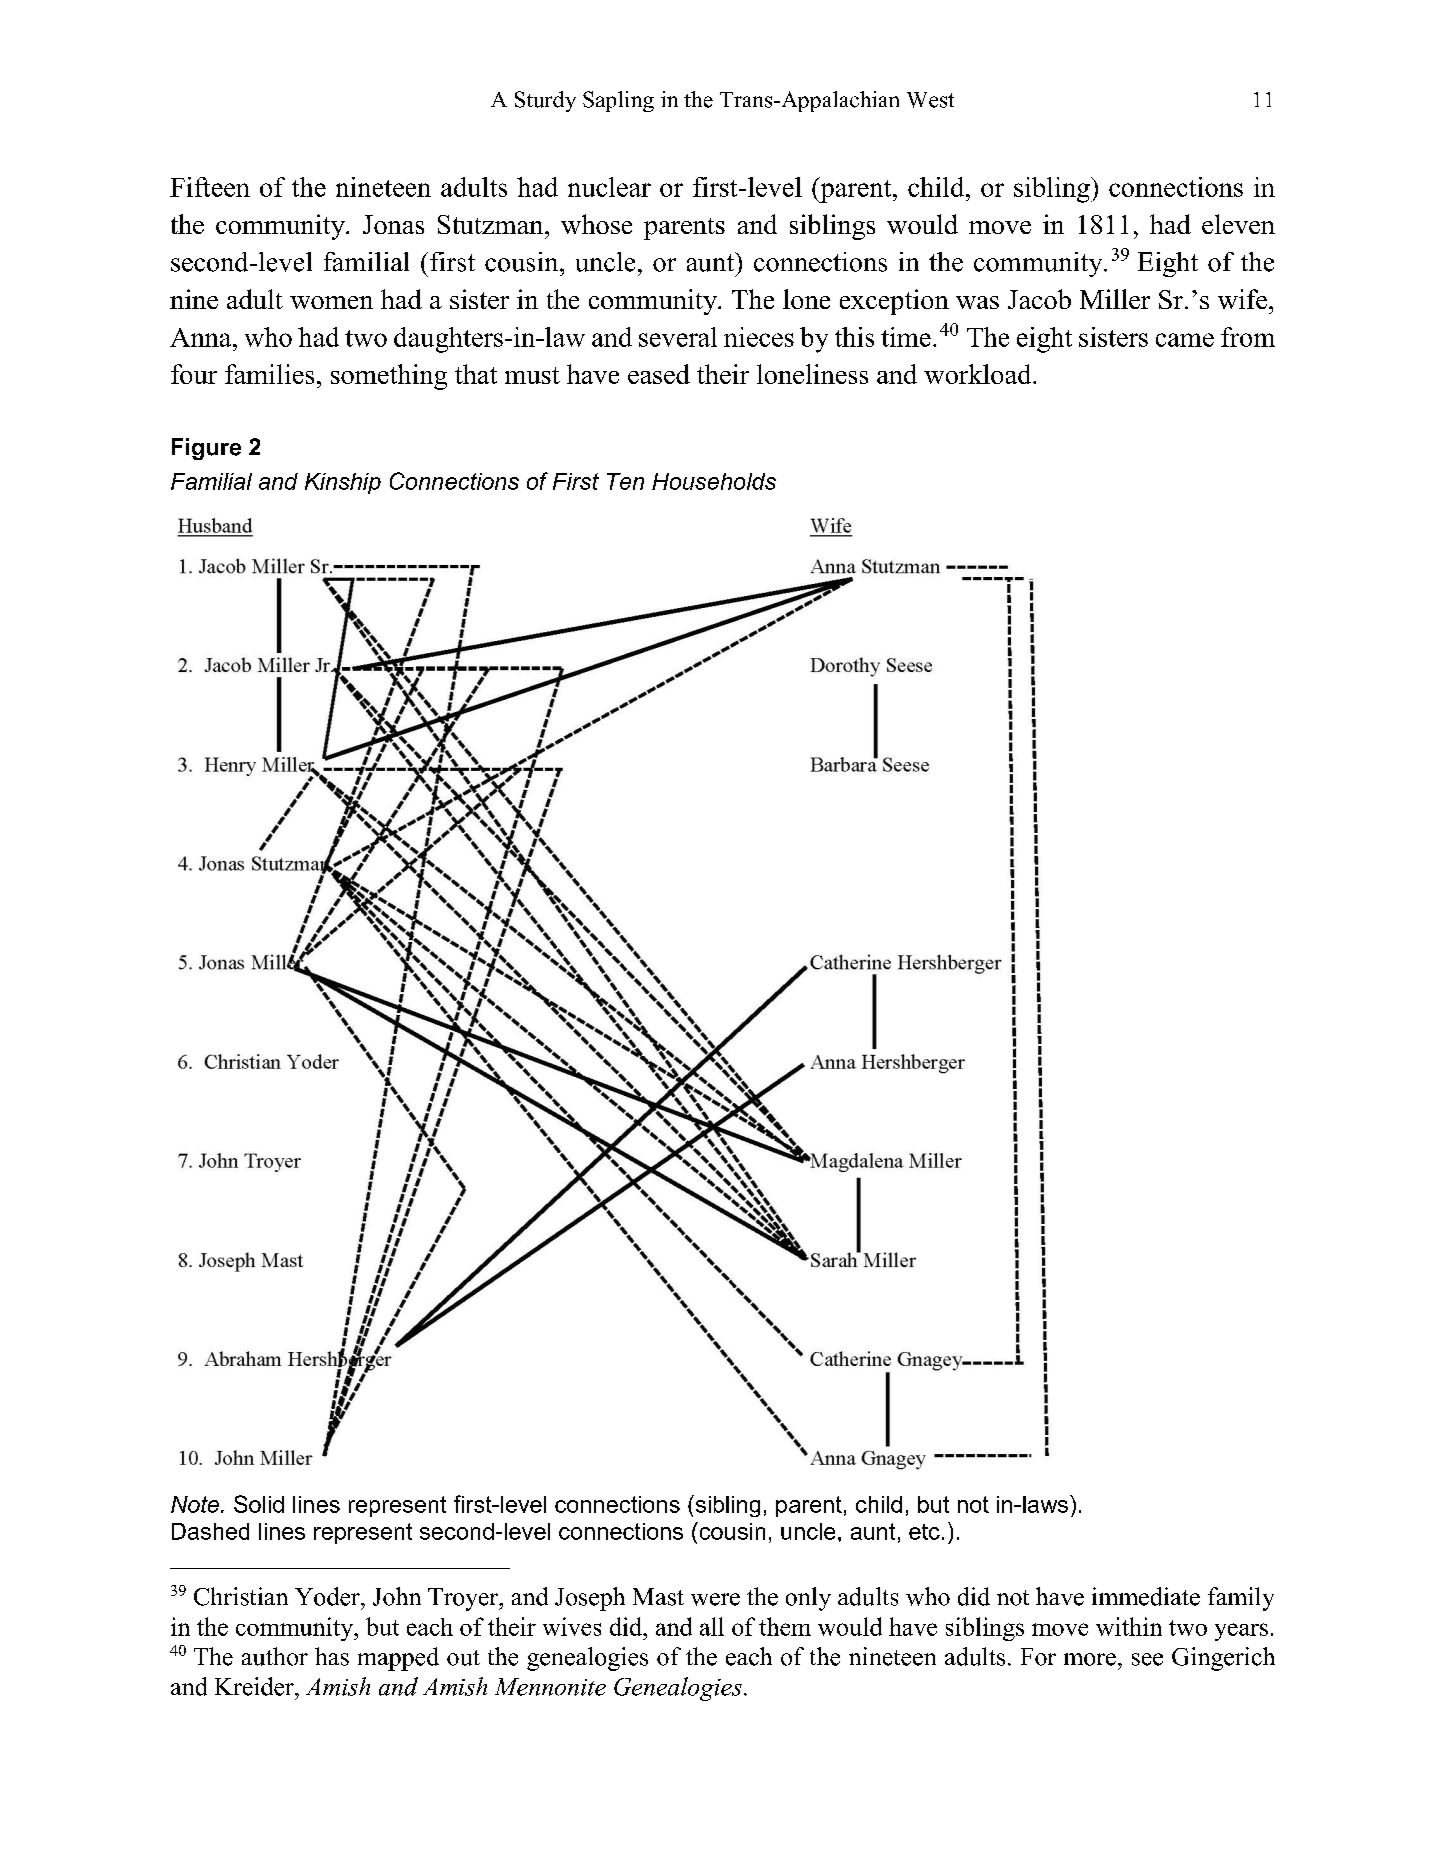 This screenshot has width=1445, height=1871. What do you see at coordinates (712, 1626) in the screenshot?
I see `all` at bounding box center [712, 1626].
